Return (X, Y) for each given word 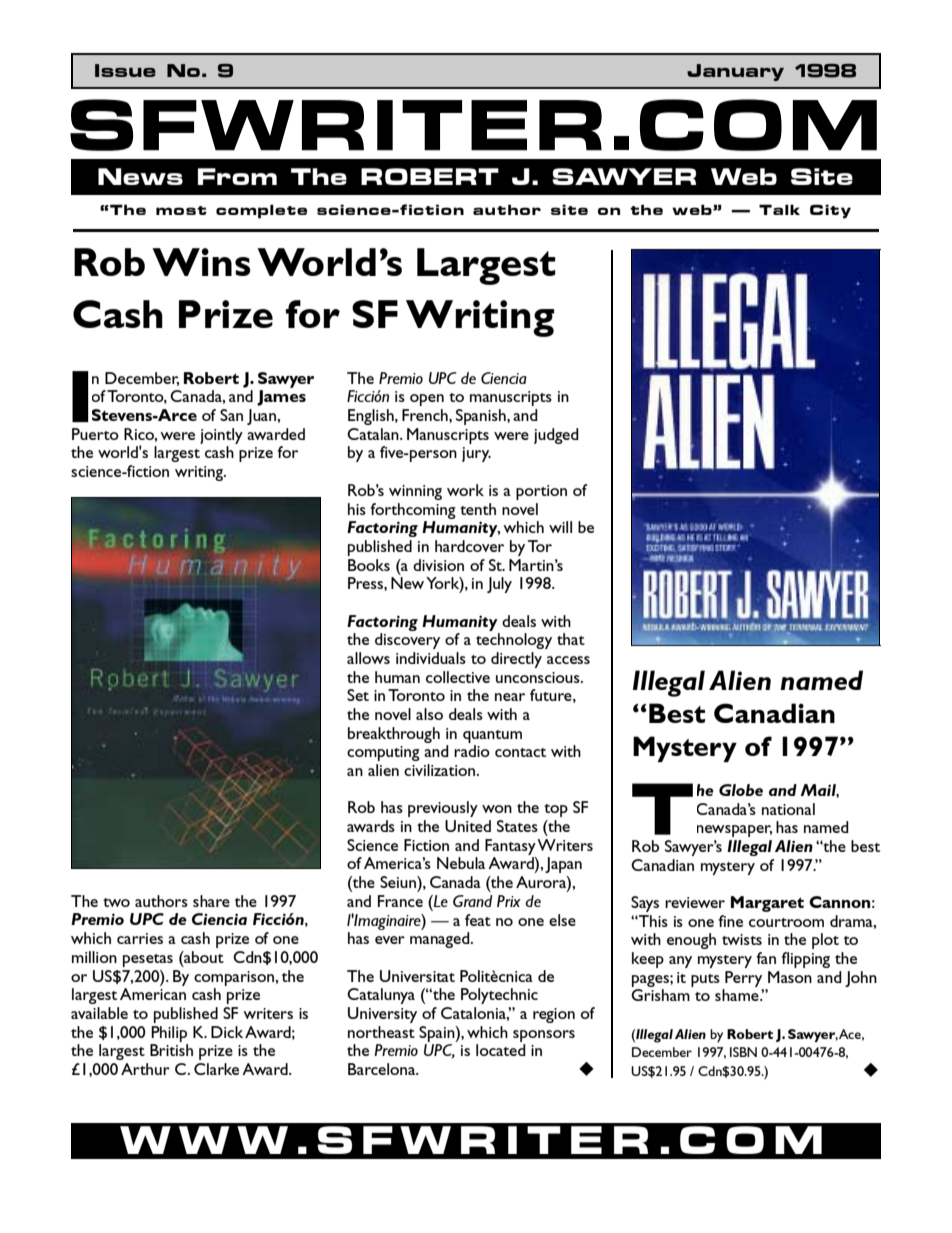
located (501, 1050)
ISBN (743, 1052)
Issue (125, 70)
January (735, 72)
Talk (779, 209)
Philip (169, 1034)
